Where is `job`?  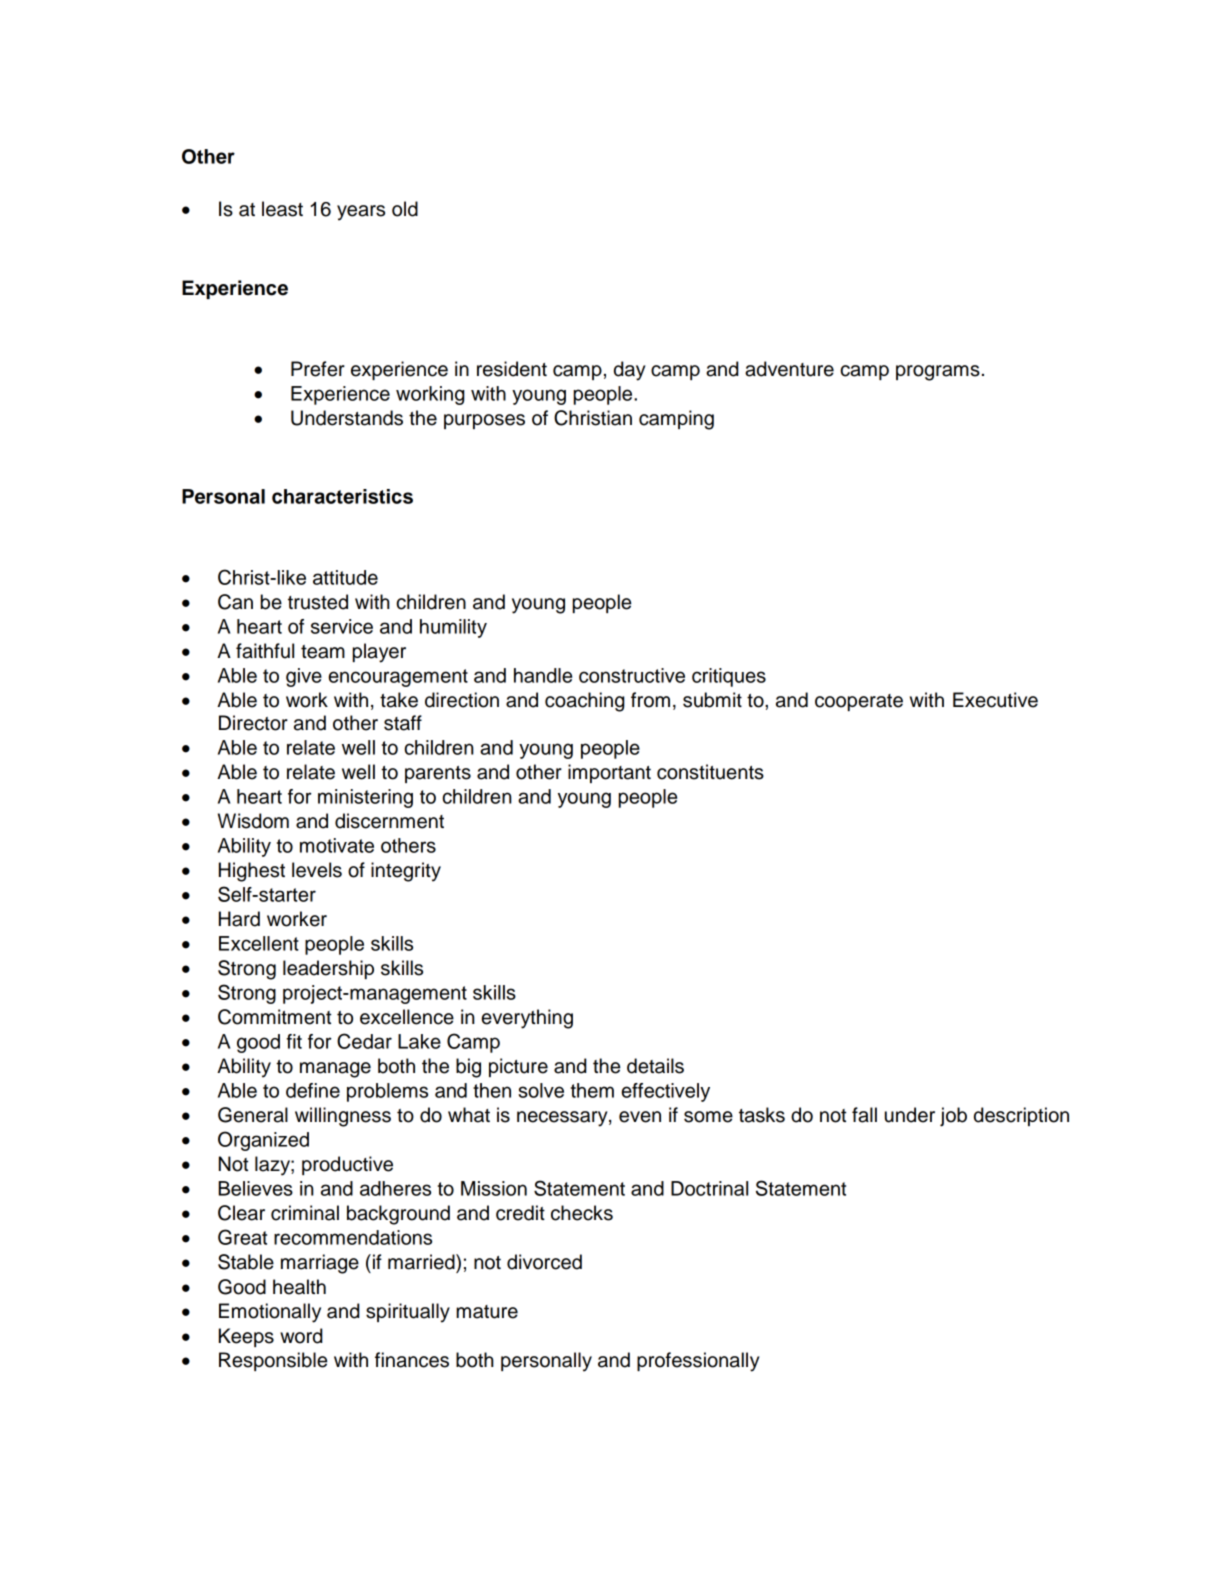
job is located at coordinates (953, 1117).
